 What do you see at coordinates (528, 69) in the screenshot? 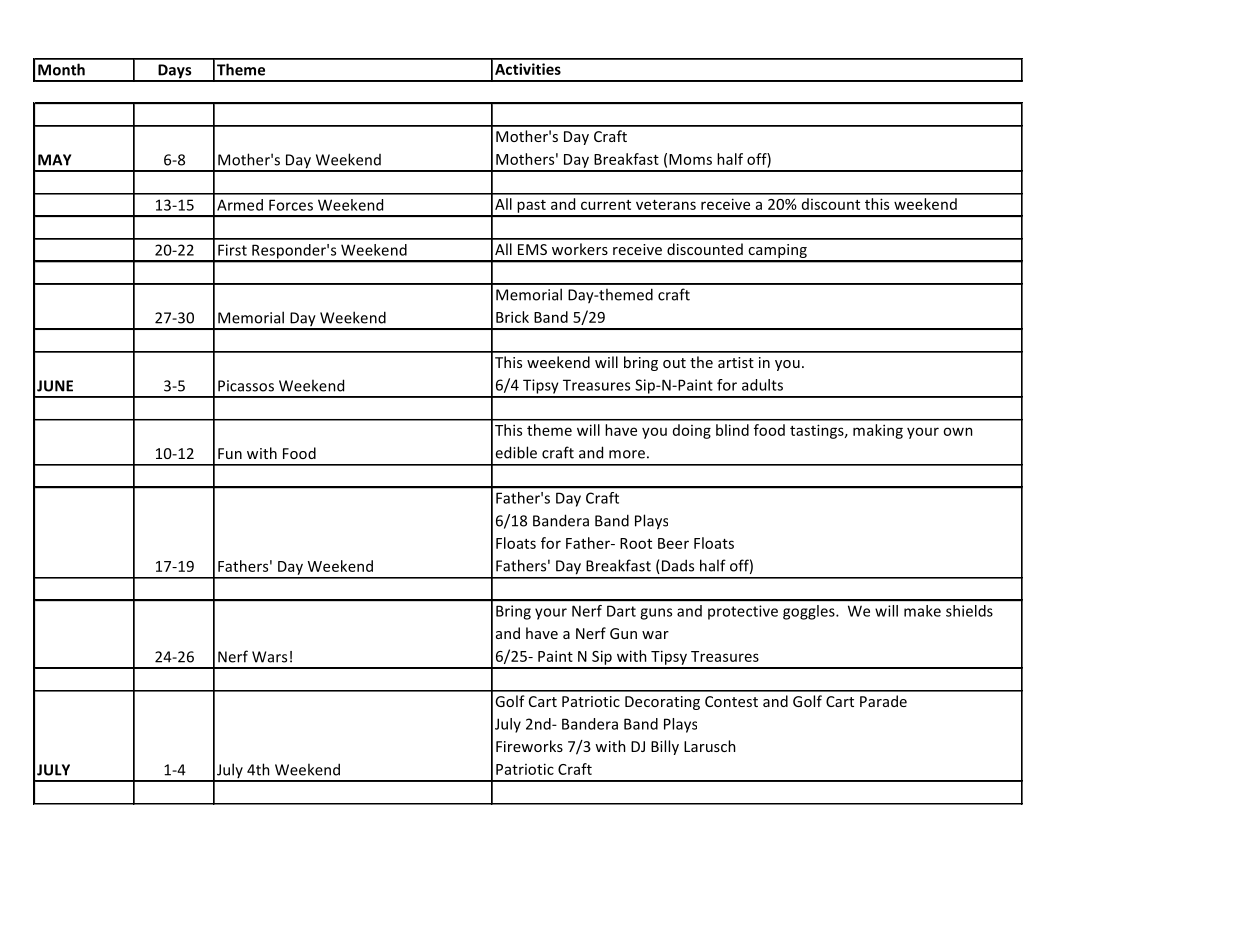
I see `Activities` at bounding box center [528, 69].
